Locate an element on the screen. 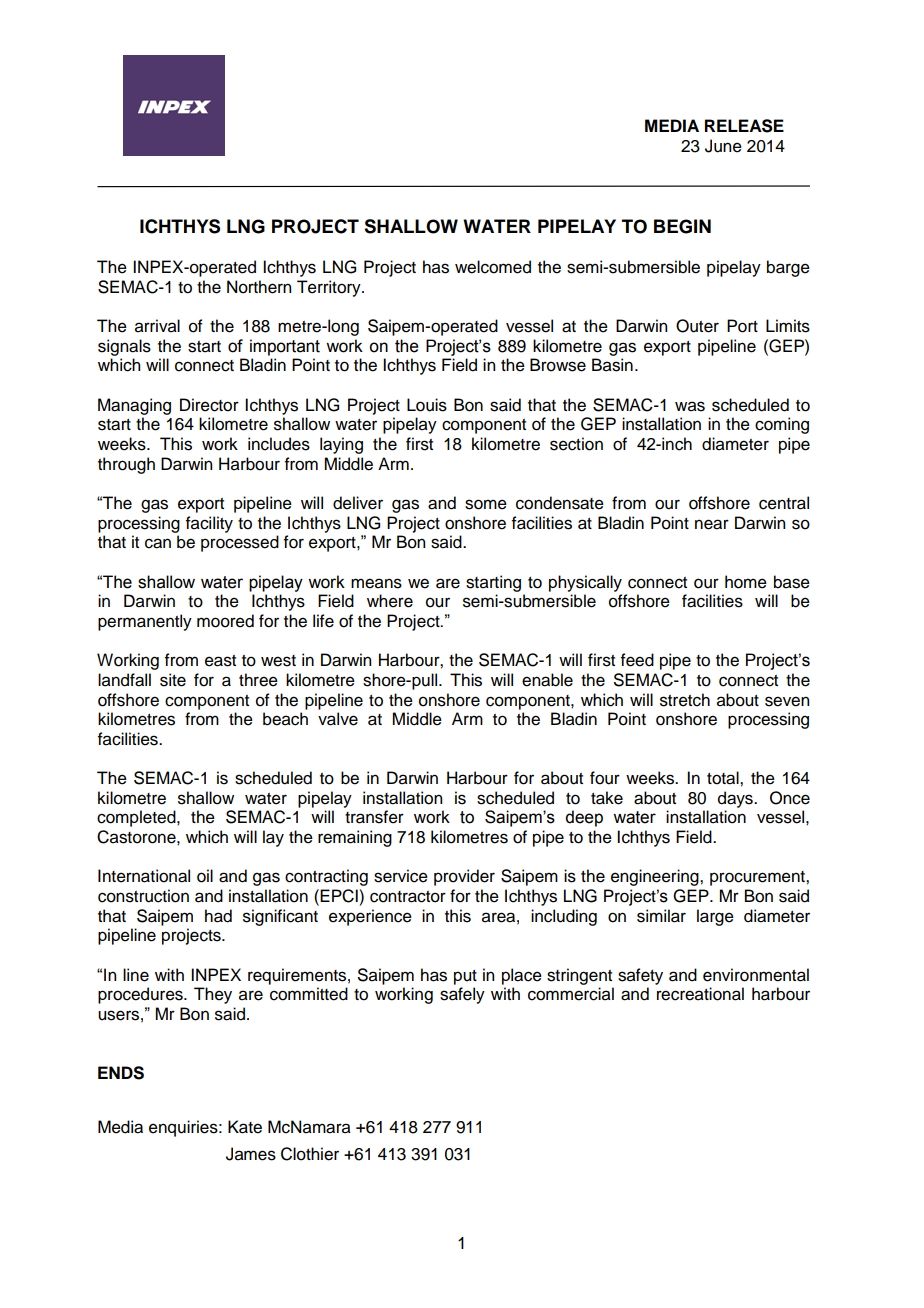 The width and height of the screenshot is (924, 1308). welcomed is located at coordinates (493, 267).
